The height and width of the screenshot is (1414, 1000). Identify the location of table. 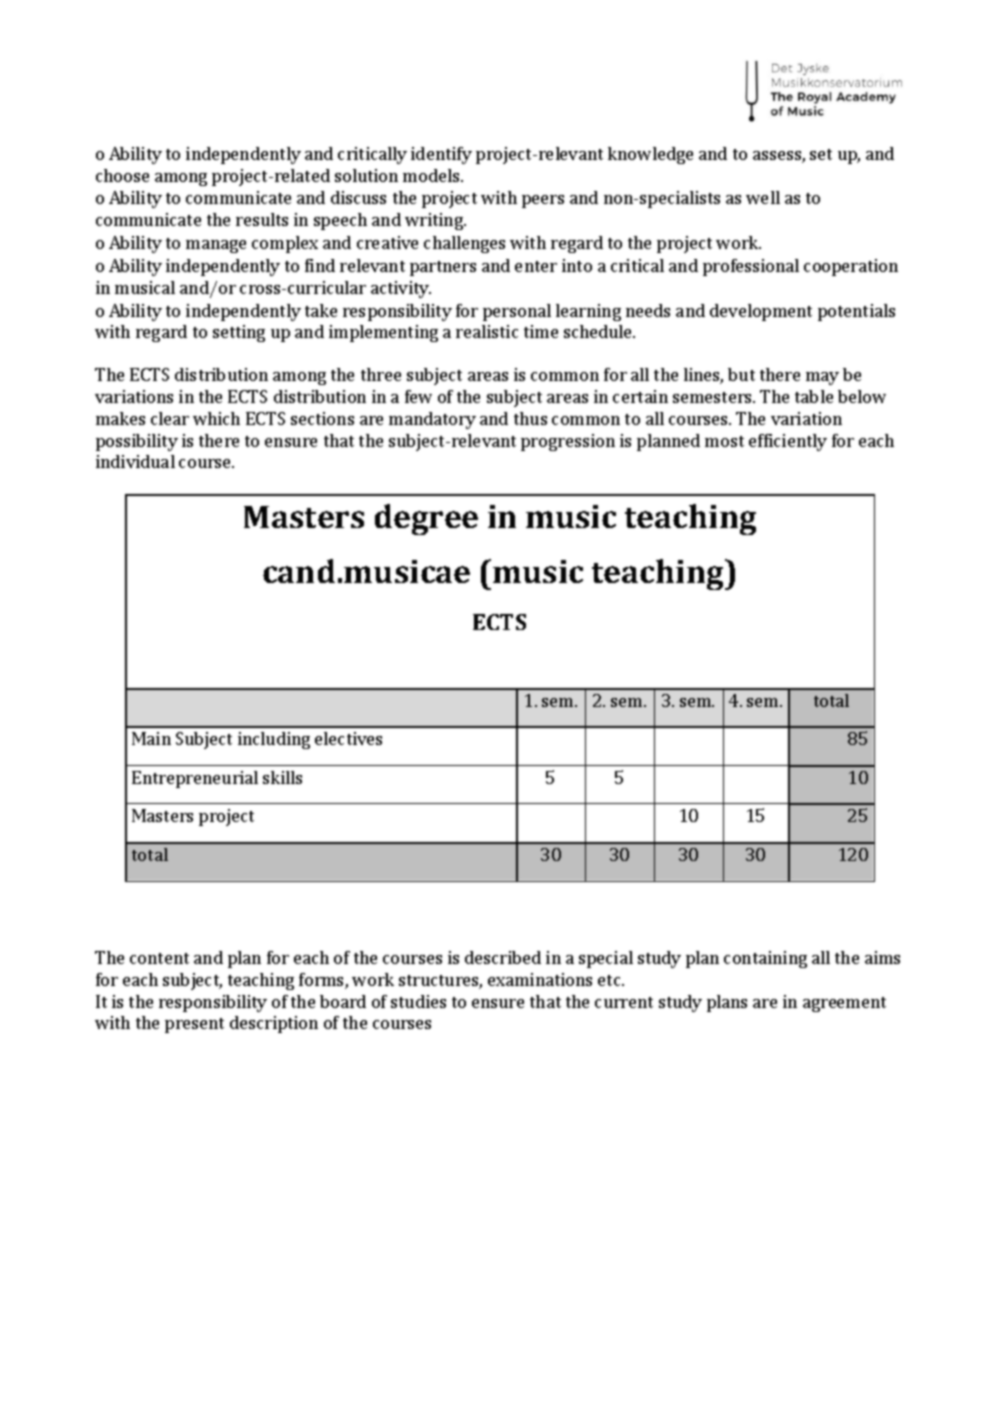
(814, 396).
